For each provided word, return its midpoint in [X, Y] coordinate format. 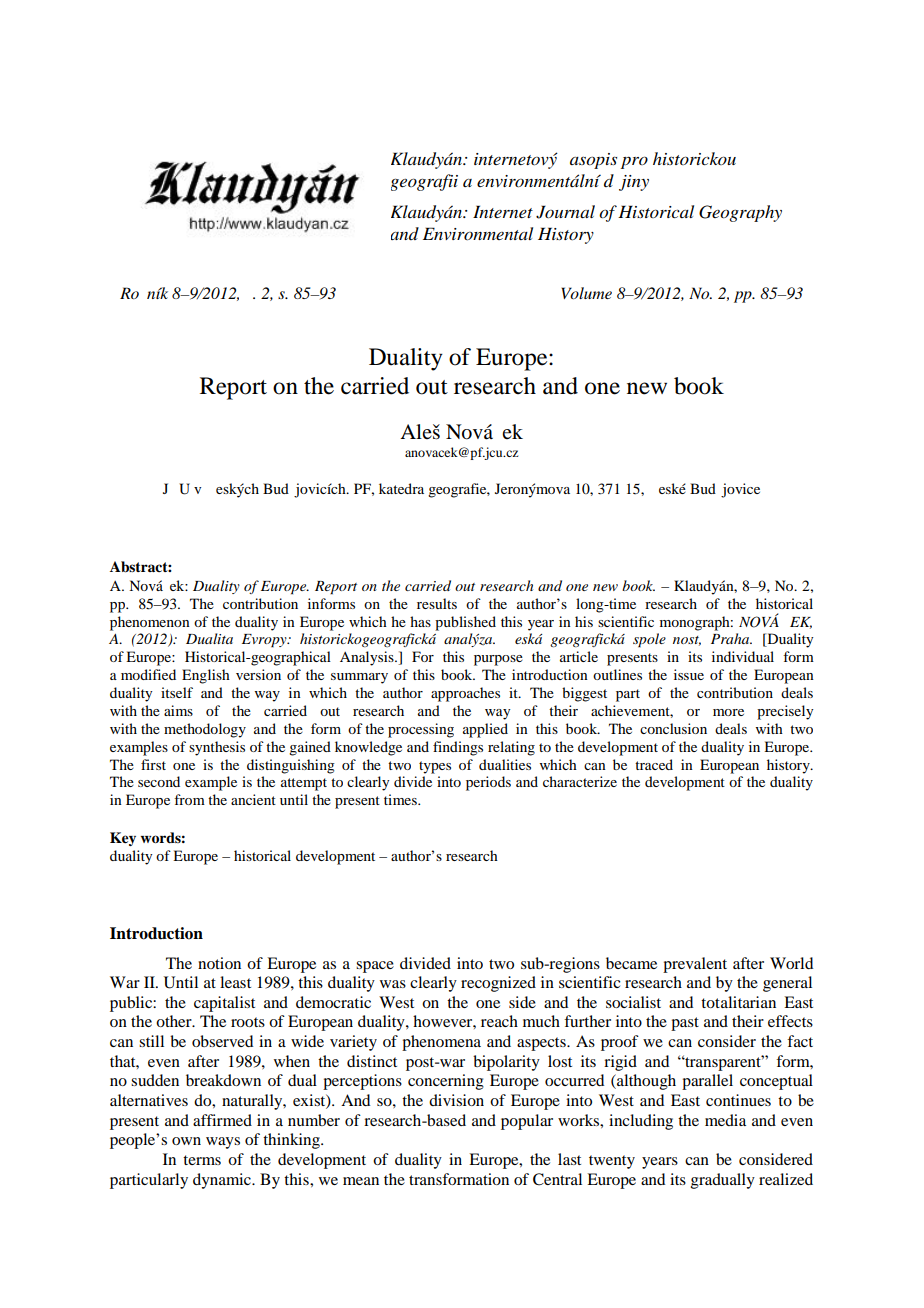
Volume [586, 293]
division [456, 1100]
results [437, 603]
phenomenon [150, 623]
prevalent [695, 965]
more [728, 712]
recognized [498, 984]
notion [219, 963]
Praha [731, 638]
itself [177, 692]
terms [202, 1160]
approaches [465, 694]
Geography [740, 213]
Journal [565, 212]
